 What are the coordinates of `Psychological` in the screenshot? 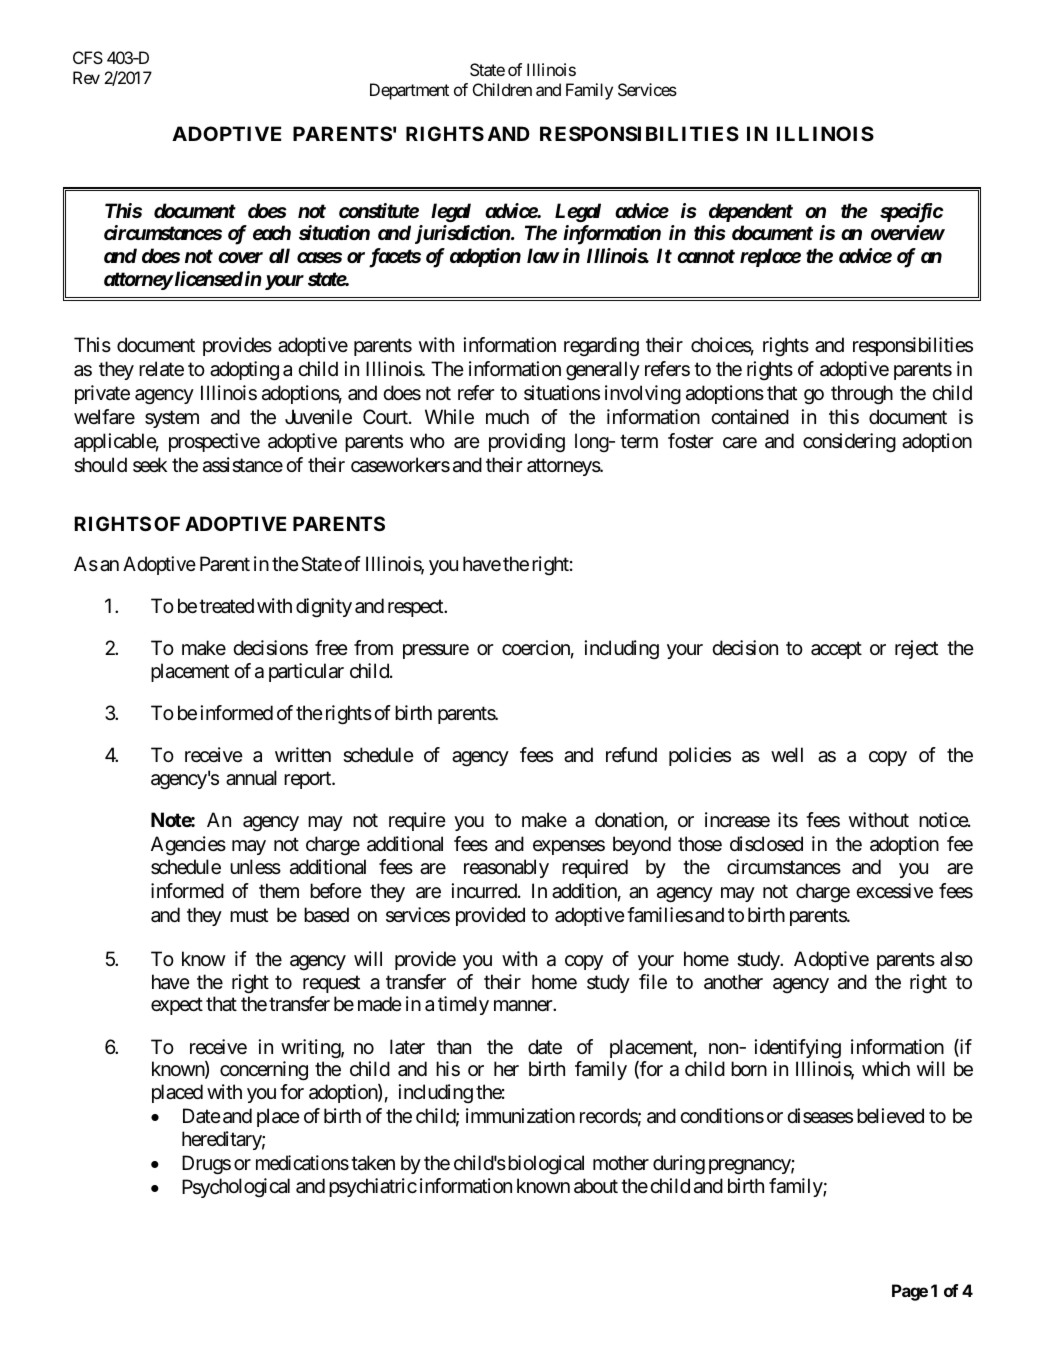 It's located at (236, 1188).
